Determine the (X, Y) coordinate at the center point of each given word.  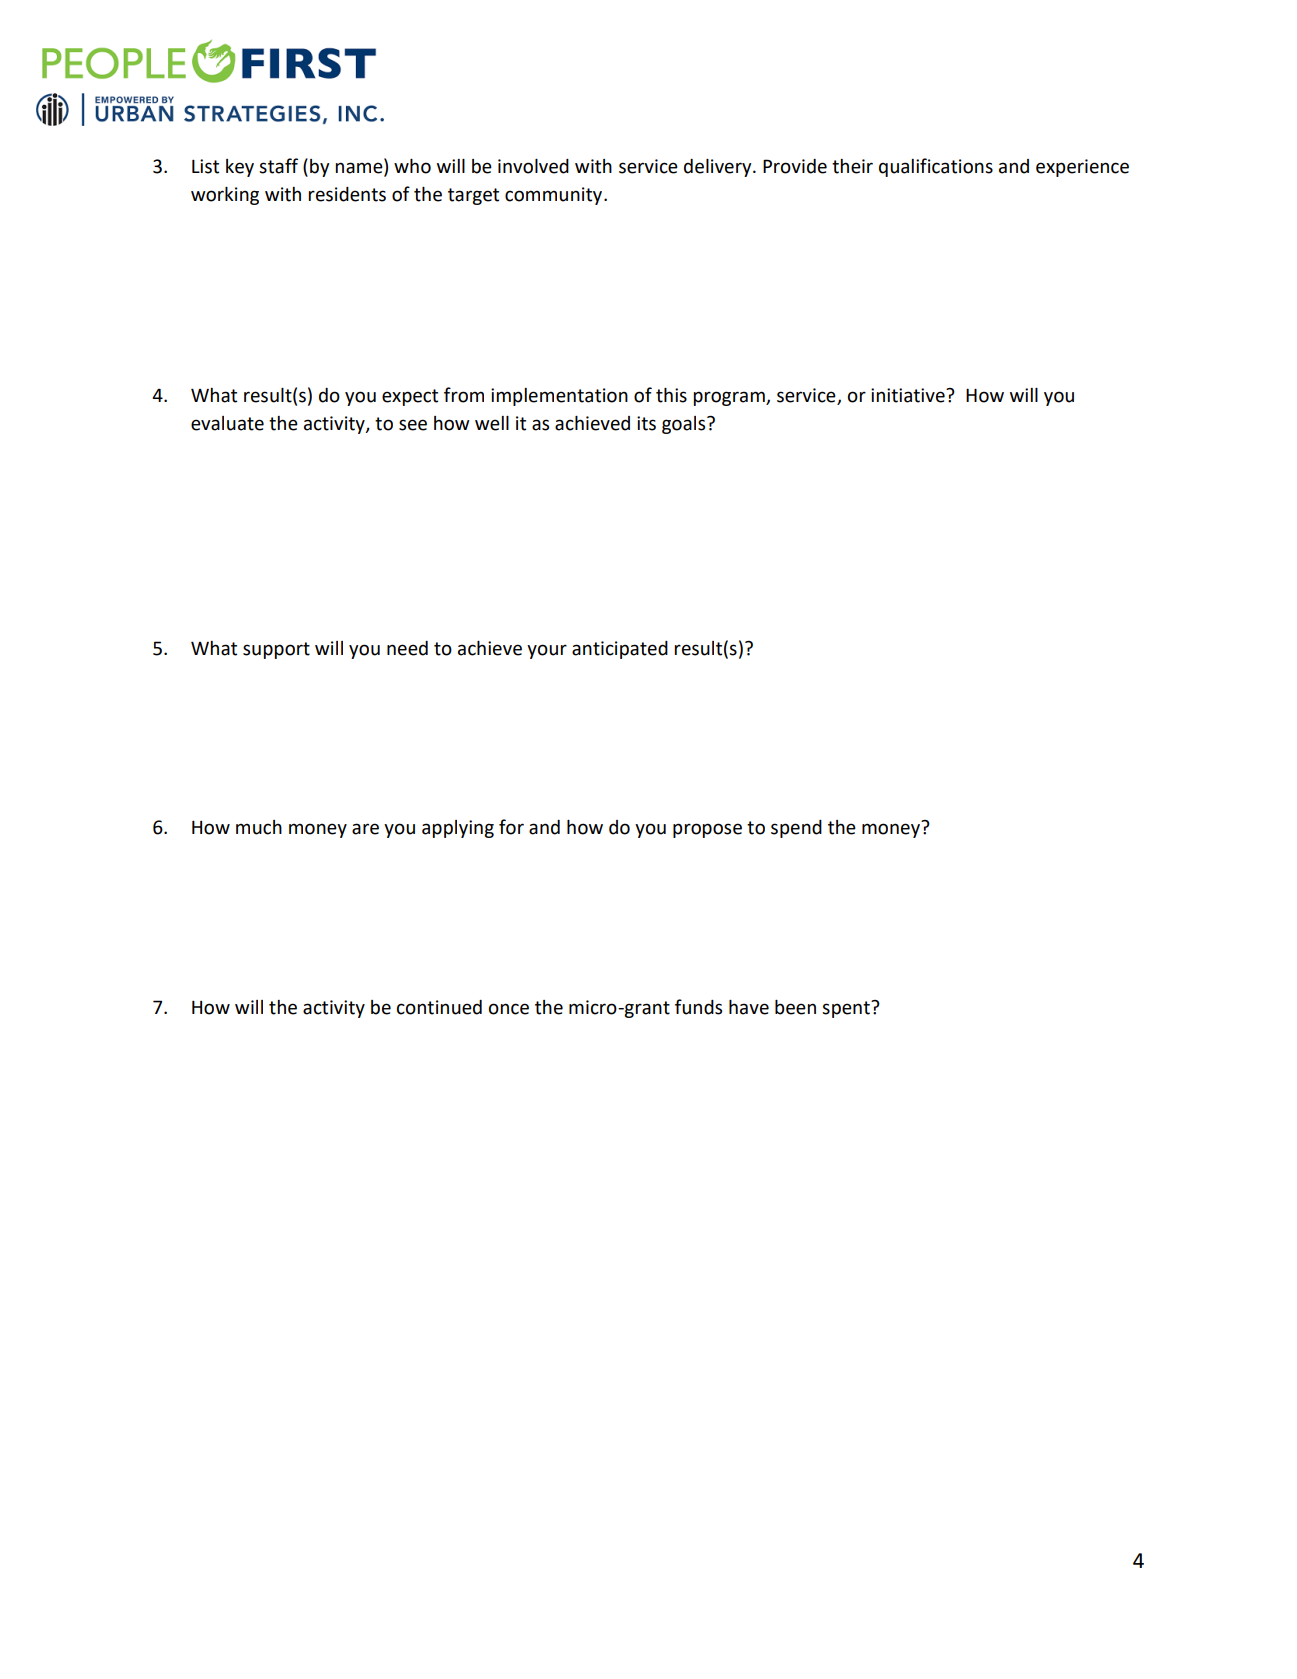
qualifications (936, 167)
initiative (909, 395)
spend (796, 829)
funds (698, 1007)
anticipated (620, 650)
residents (347, 194)
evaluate (227, 423)
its (646, 423)
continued (439, 1007)
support (276, 650)
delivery (719, 168)
